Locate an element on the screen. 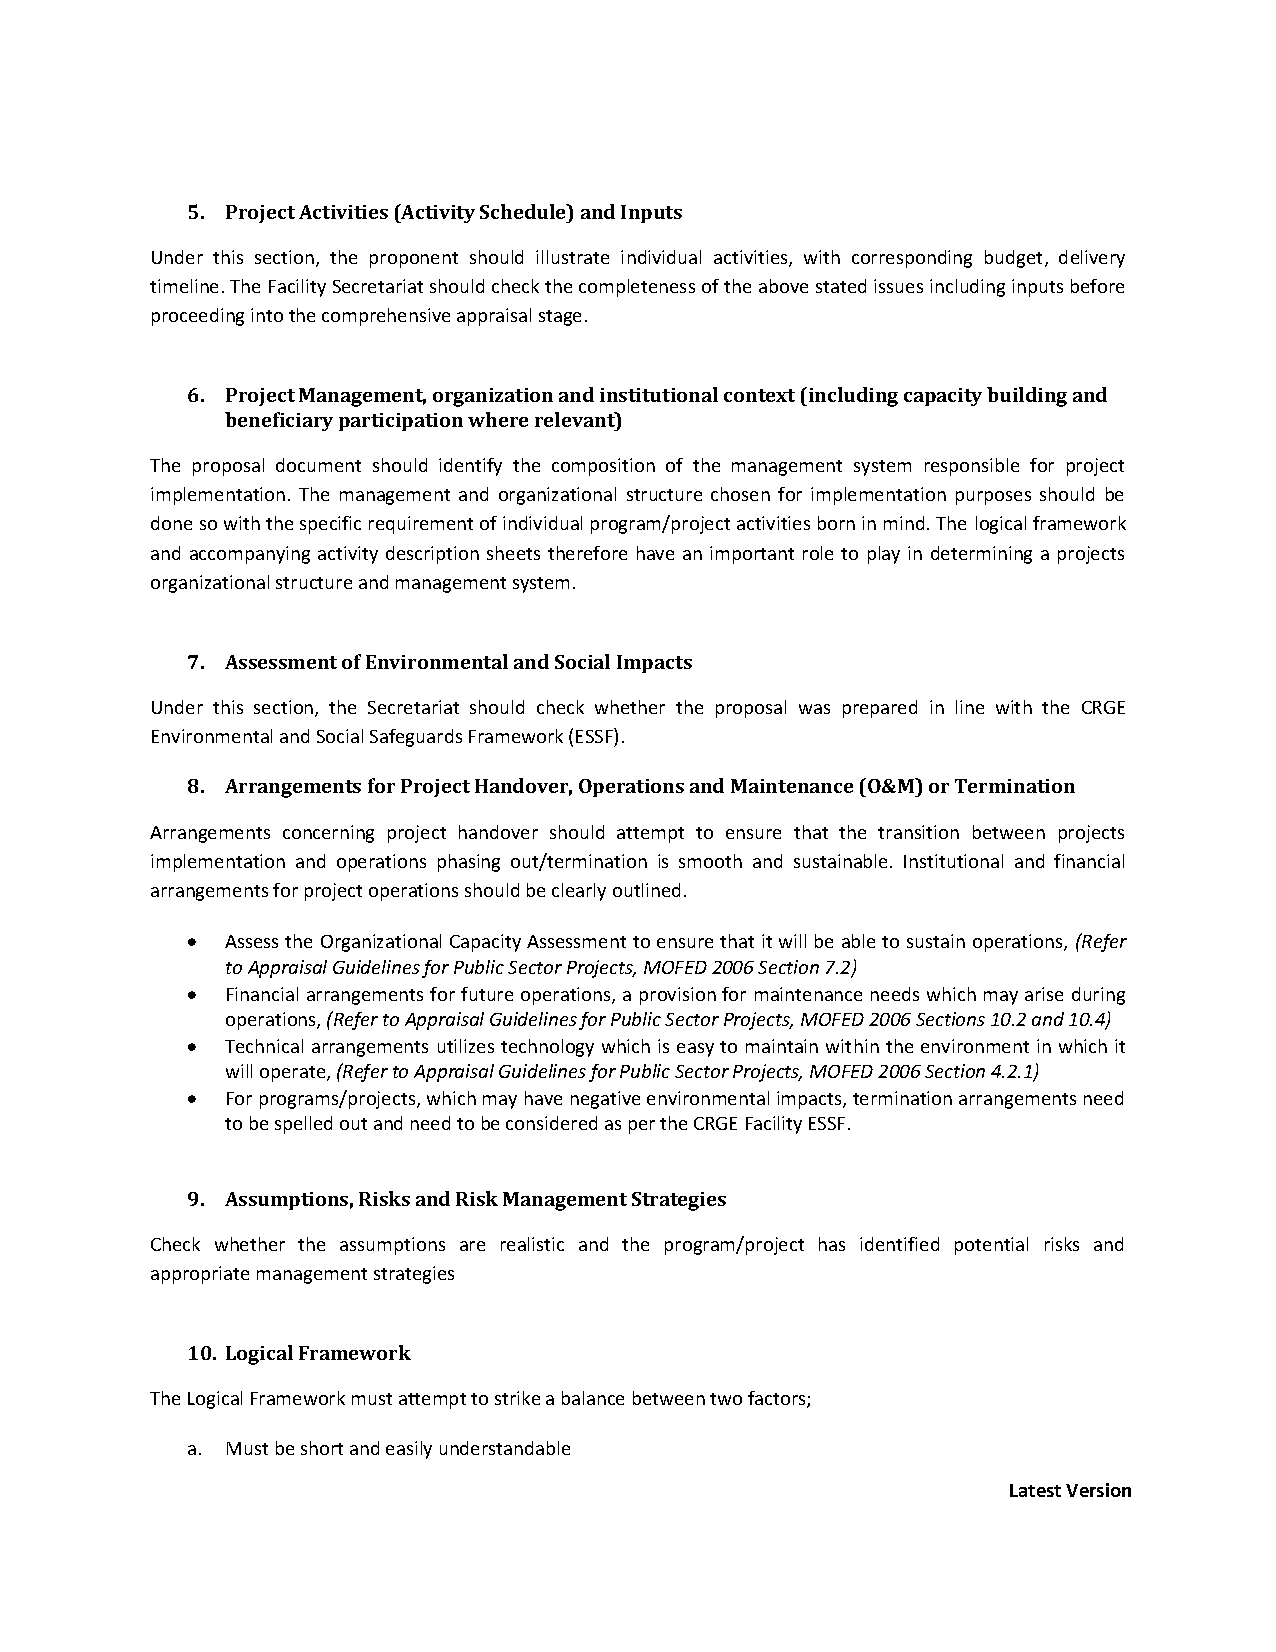 This screenshot has width=1276, height=1652. transition is located at coordinates (918, 832).
